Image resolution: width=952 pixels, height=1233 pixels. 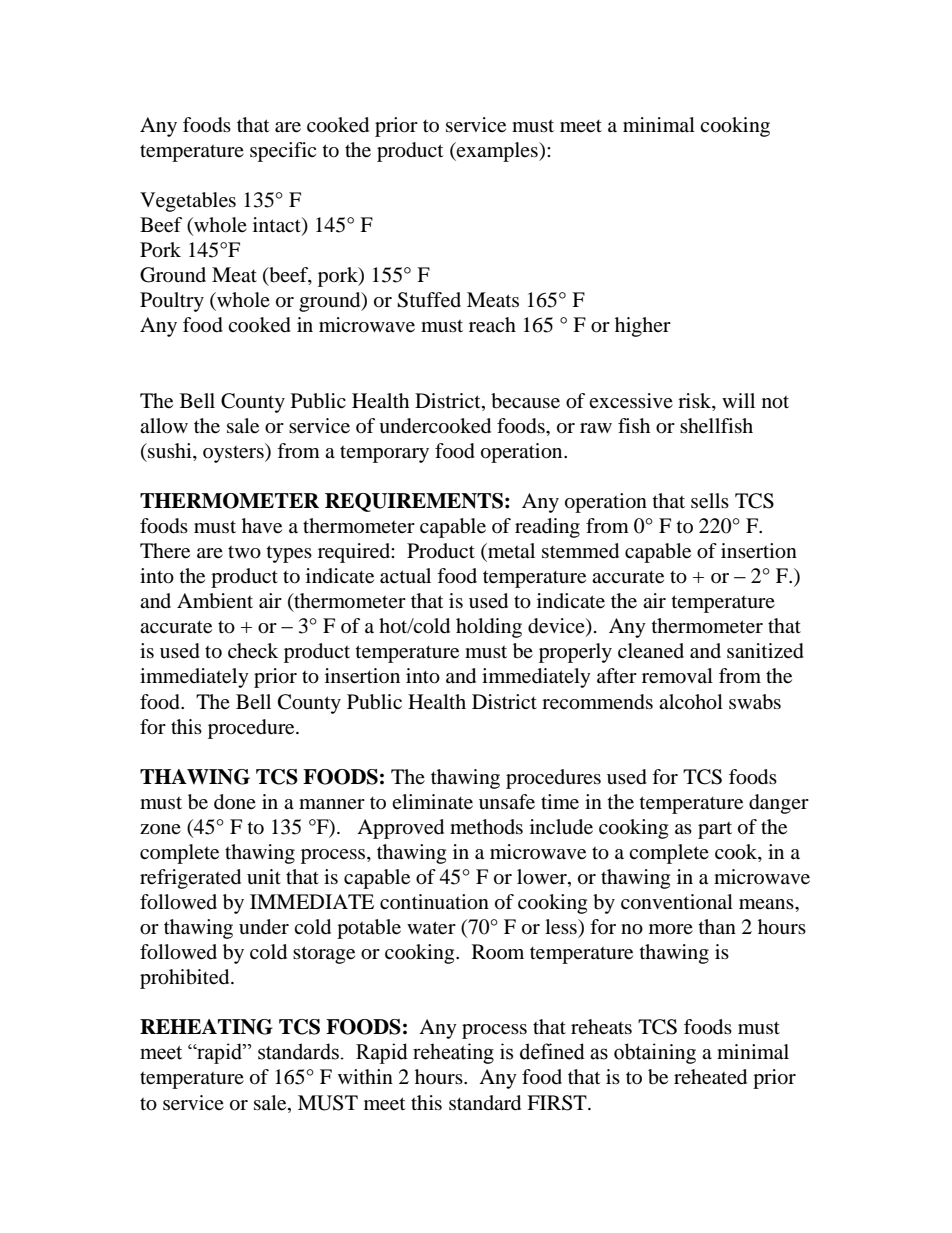 What do you see at coordinates (552, 1051) in the screenshot?
I see `defined` at bounding box center [552, 1051].
